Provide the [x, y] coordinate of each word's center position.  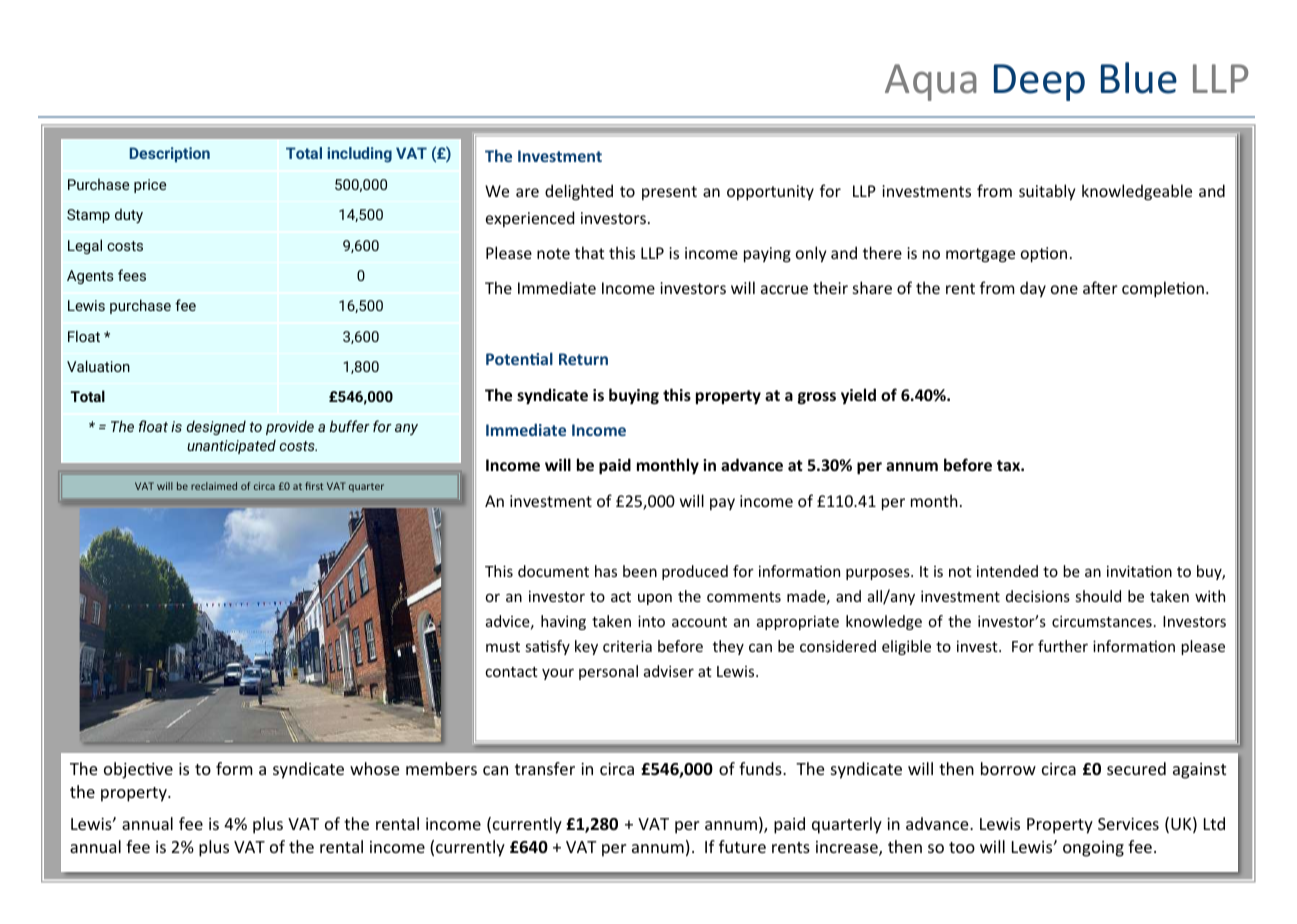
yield [858, 396]
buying [634, 396]
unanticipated [231, 446]
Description [170, 154]
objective [138, 770]
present [669, 193]
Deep [1039, 82]
